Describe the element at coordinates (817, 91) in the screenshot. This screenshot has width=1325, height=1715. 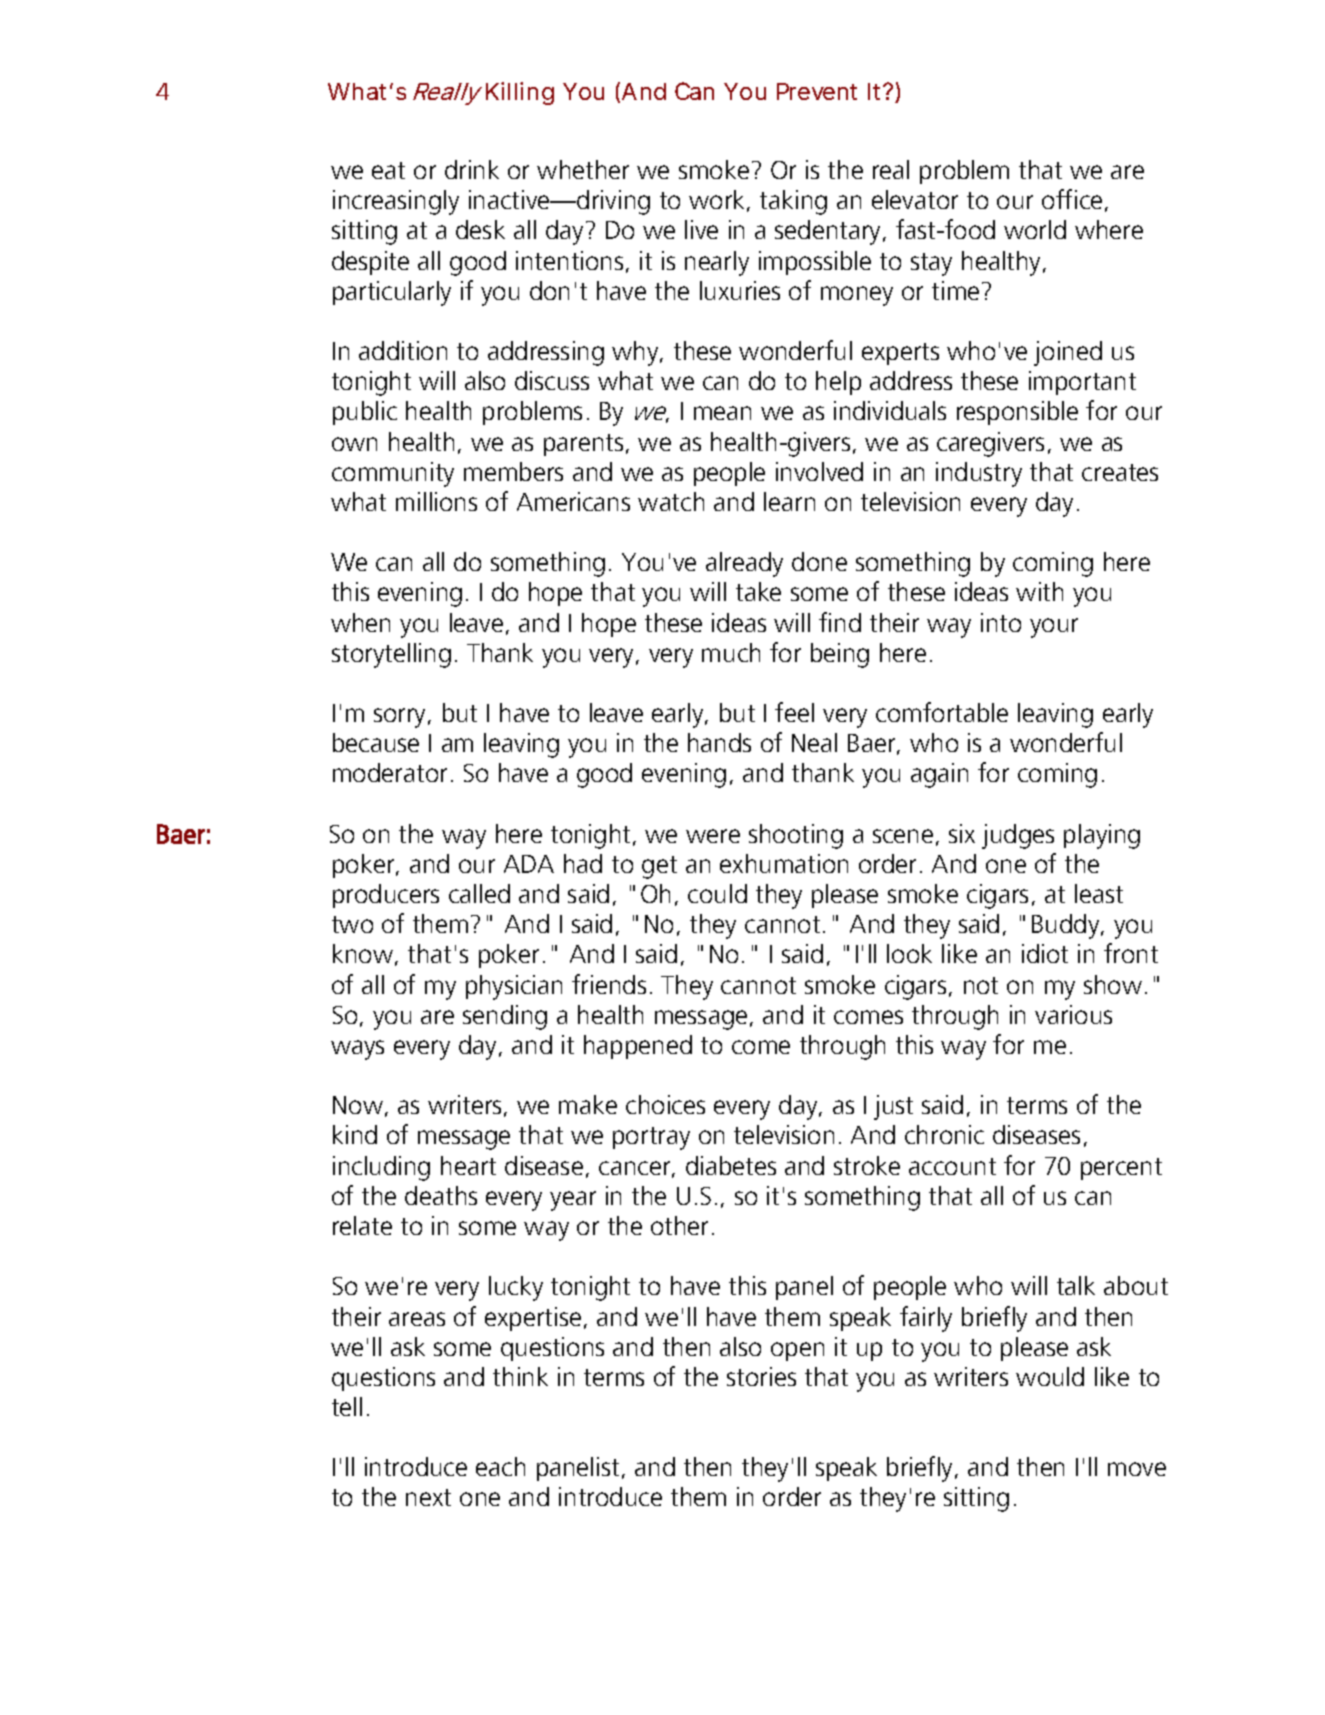
I see `Prevent` at that location.
